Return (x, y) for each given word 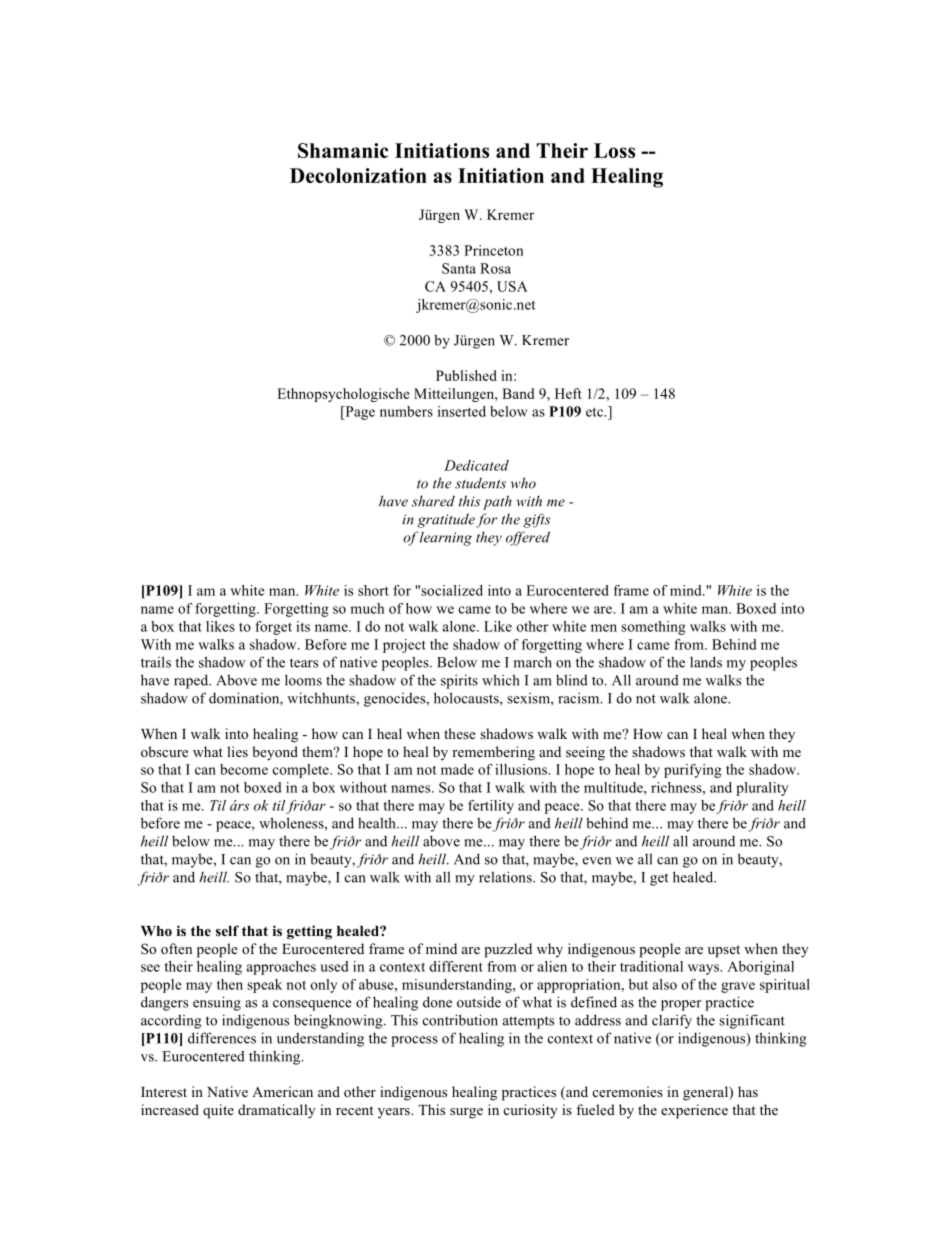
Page (359, 413)
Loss (614, 150)
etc (595, 412)
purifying (693, 771)
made (457, 769)
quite (218, 1111)
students (480, 483)
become (244, 769)
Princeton (493, 250)
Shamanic (343, 150)
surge (466, 1113)
